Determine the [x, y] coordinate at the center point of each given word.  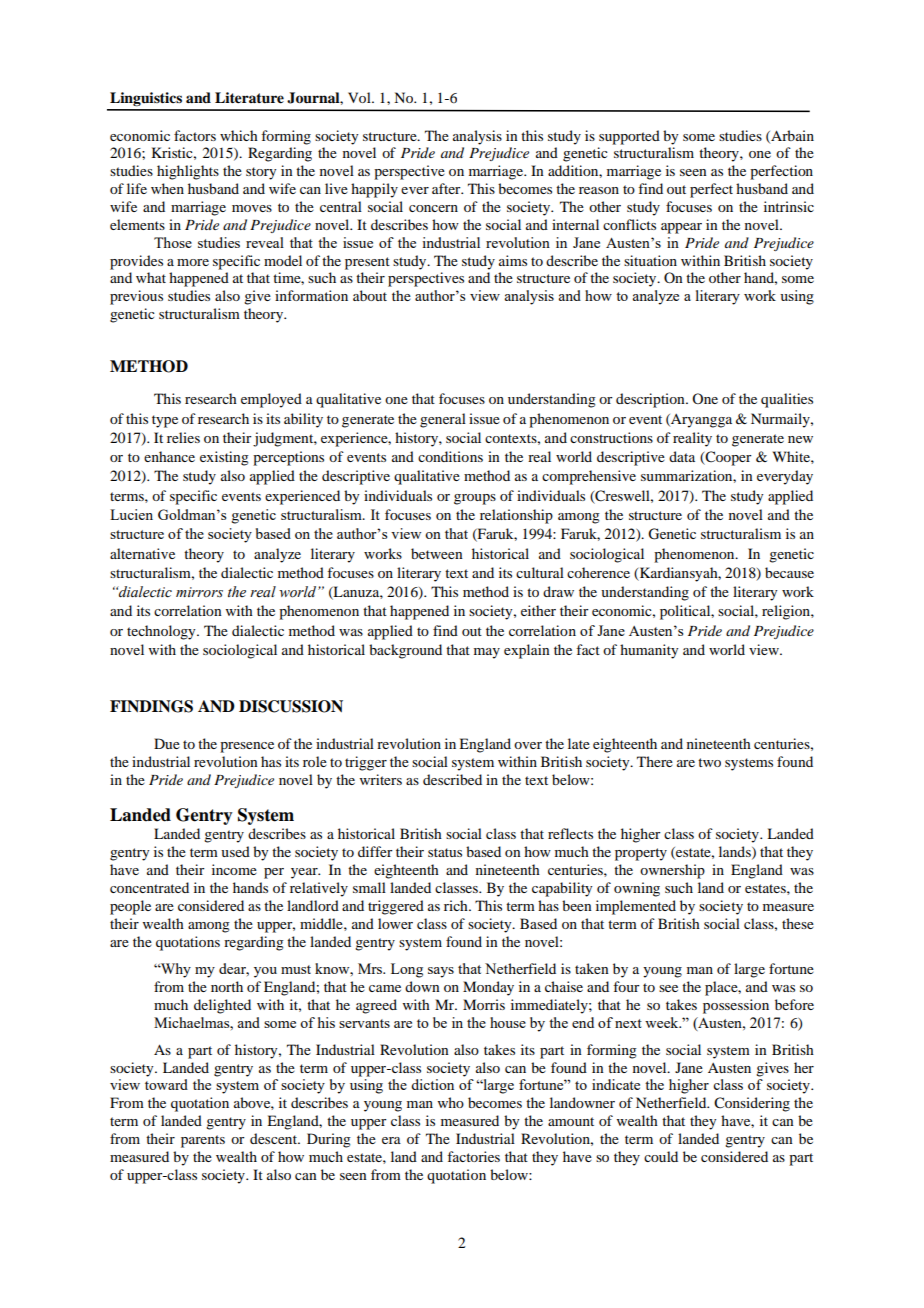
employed [271, 400]
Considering [752, 1104]
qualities [787, 400]
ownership [672, 871]
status [445, 852]
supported [629, 137]
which [239, 135]
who [451, 1102]
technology [162, 632]
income [234, 869]
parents [203, 1141]
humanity [649, 651]
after [447, 188]
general [443, 420]
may [487, 653]
